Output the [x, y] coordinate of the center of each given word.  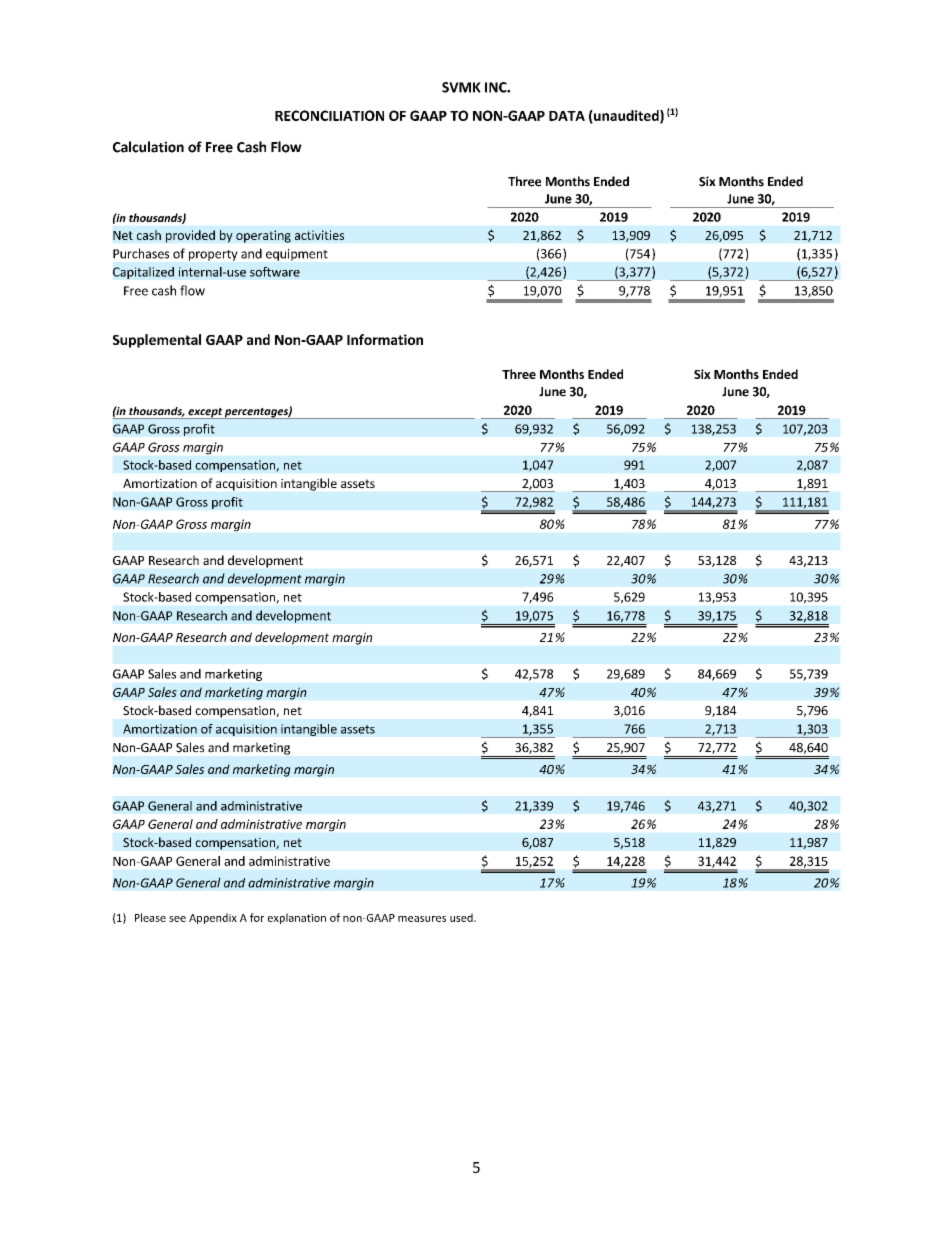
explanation [297, 918]
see [177, 919]
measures [422, 919]
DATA [567, 116]
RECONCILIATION [329, 115]
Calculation [148, 147]
